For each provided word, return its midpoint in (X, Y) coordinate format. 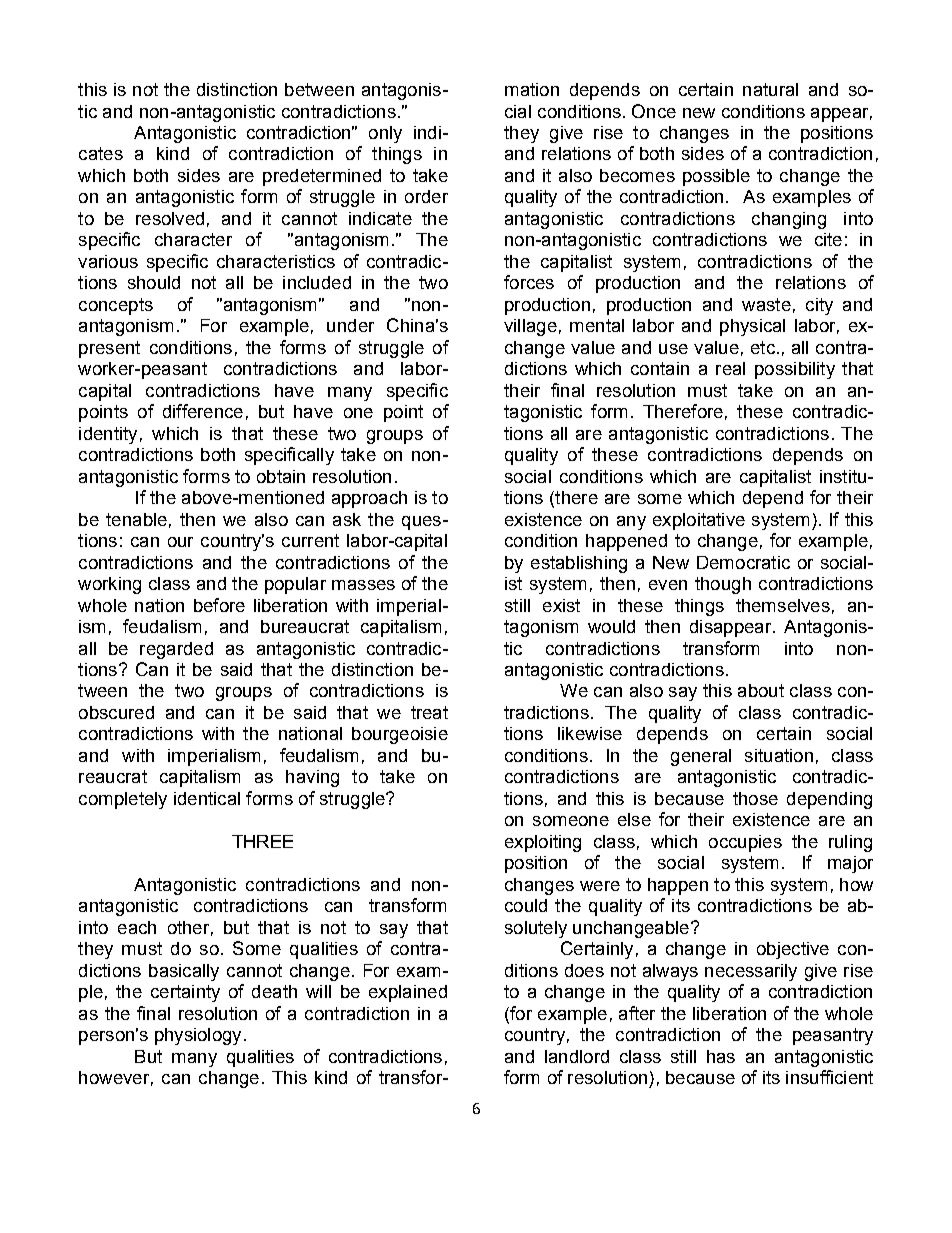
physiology (198, 1036)
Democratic (743, 562)
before (219, 605)
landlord (577, 1056)
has (721, 1056)
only (385, 134)
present (109, 349)
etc (763, 347)
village (530, 327)
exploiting (543, 843)
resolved (170, 218)
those (755, 798)
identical (207, 798)
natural (770, 89)
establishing (579, 564)
